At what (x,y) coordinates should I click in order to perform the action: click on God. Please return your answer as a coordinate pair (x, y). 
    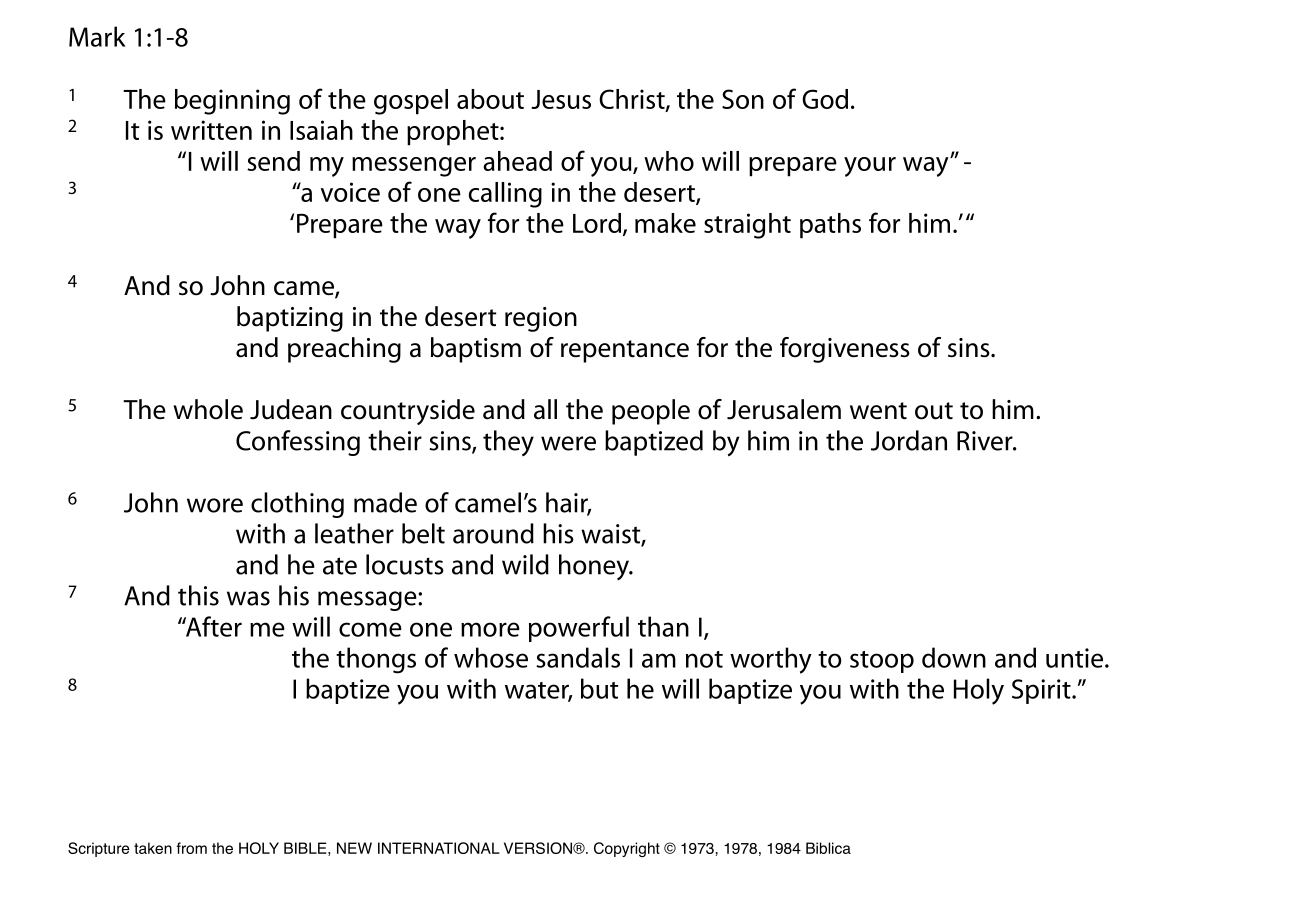
    Looking at the image, I should click on (825, 99).
